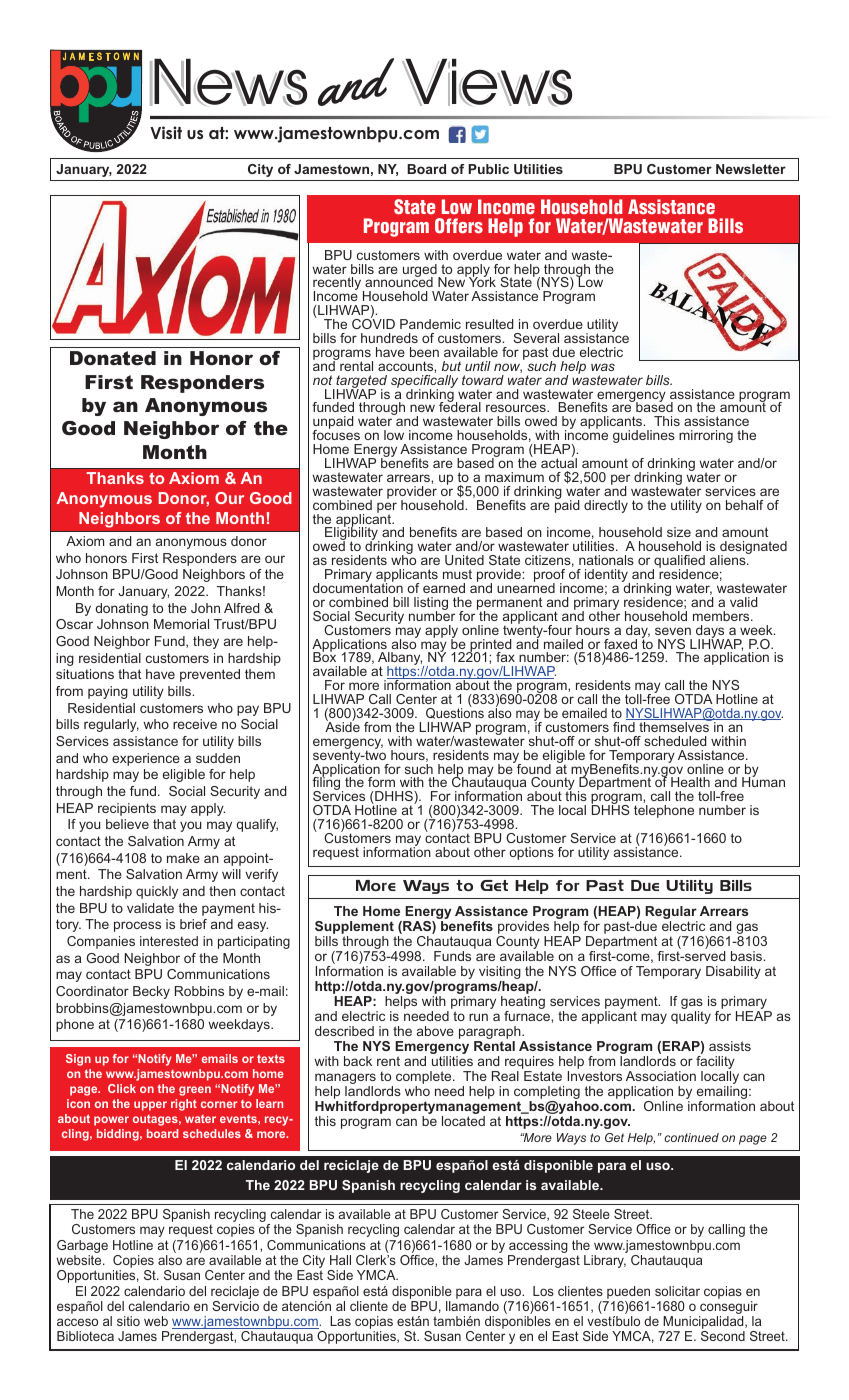 The height and width of the screenshot is (1400, 849). I want to click on sitio, so click(128, 1321).
